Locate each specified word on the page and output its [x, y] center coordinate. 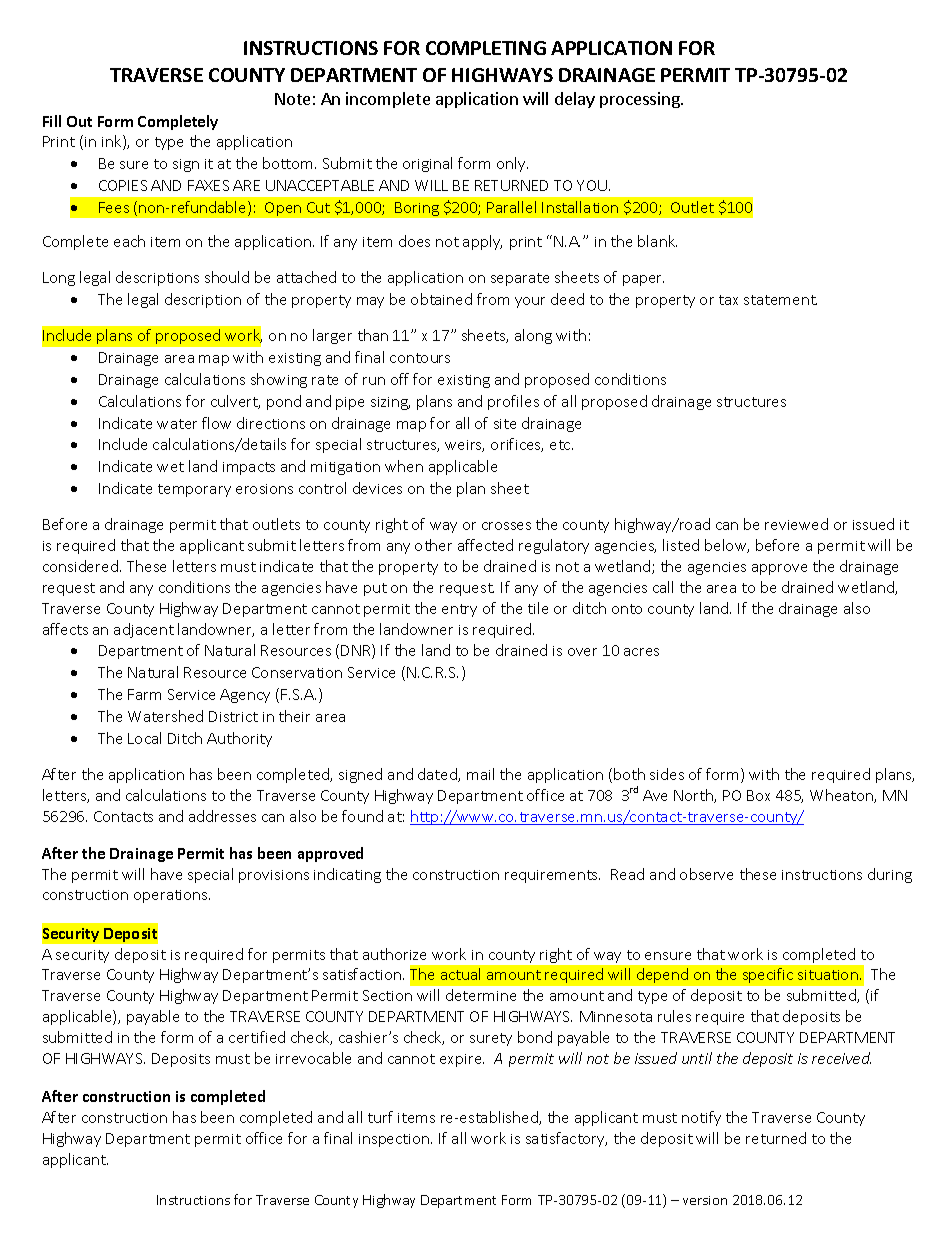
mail [480, 774]
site [505, 424]
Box [758, 795]
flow [216, 423]
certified [257, 1037]
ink [113, 142]
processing [641, 100]
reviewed [796, 524]
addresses [222, 816]
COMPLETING [486, 48]
